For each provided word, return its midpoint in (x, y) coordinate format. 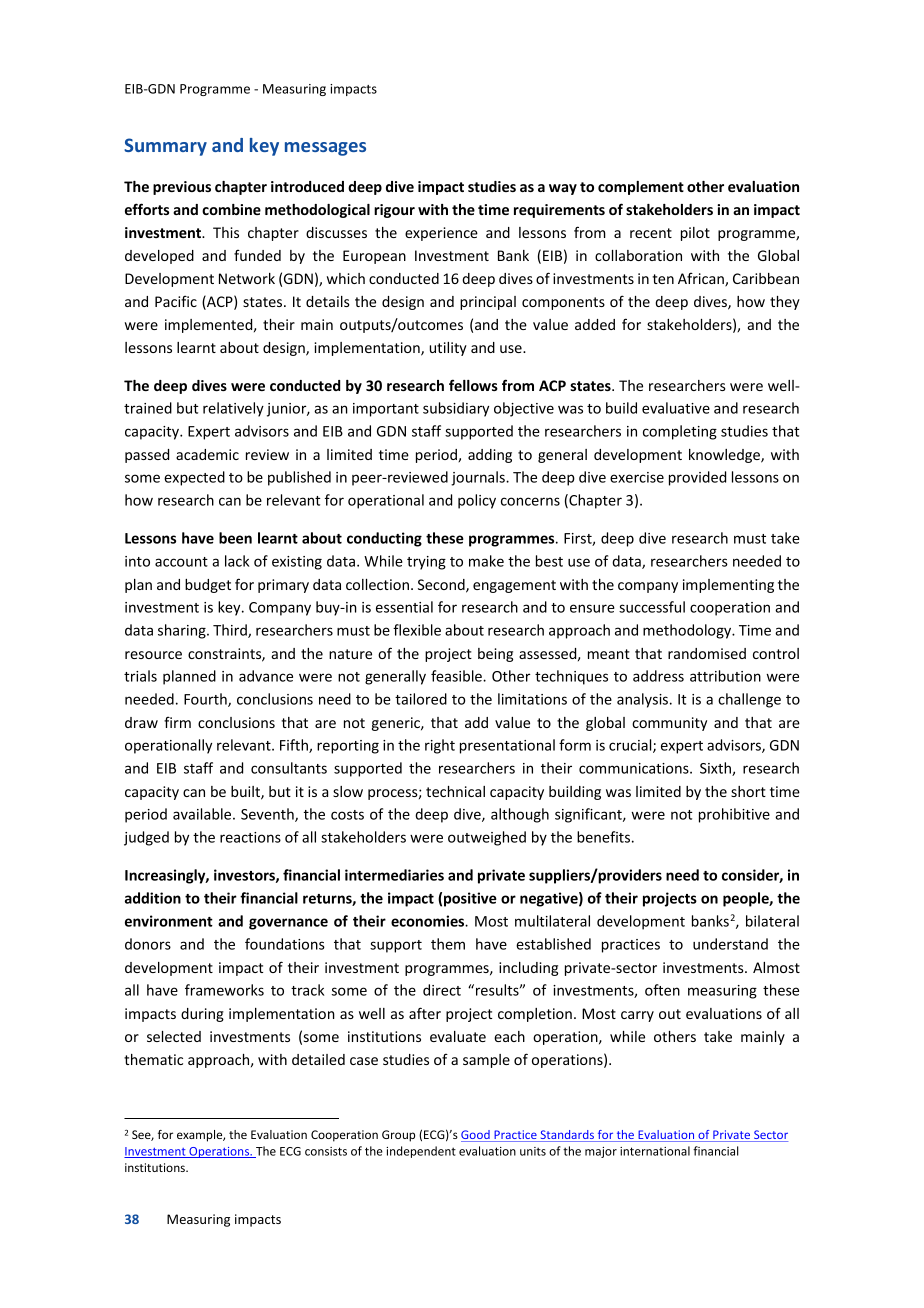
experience (441, 234)
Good (476, 1136)
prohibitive (734, 815)
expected (194, 478)
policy (477, 501)
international (655, 1151)
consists (326, 1151)
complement (641, 188)
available (203, 814)
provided (697, 478)
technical (455, 791)
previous (182, 188)
